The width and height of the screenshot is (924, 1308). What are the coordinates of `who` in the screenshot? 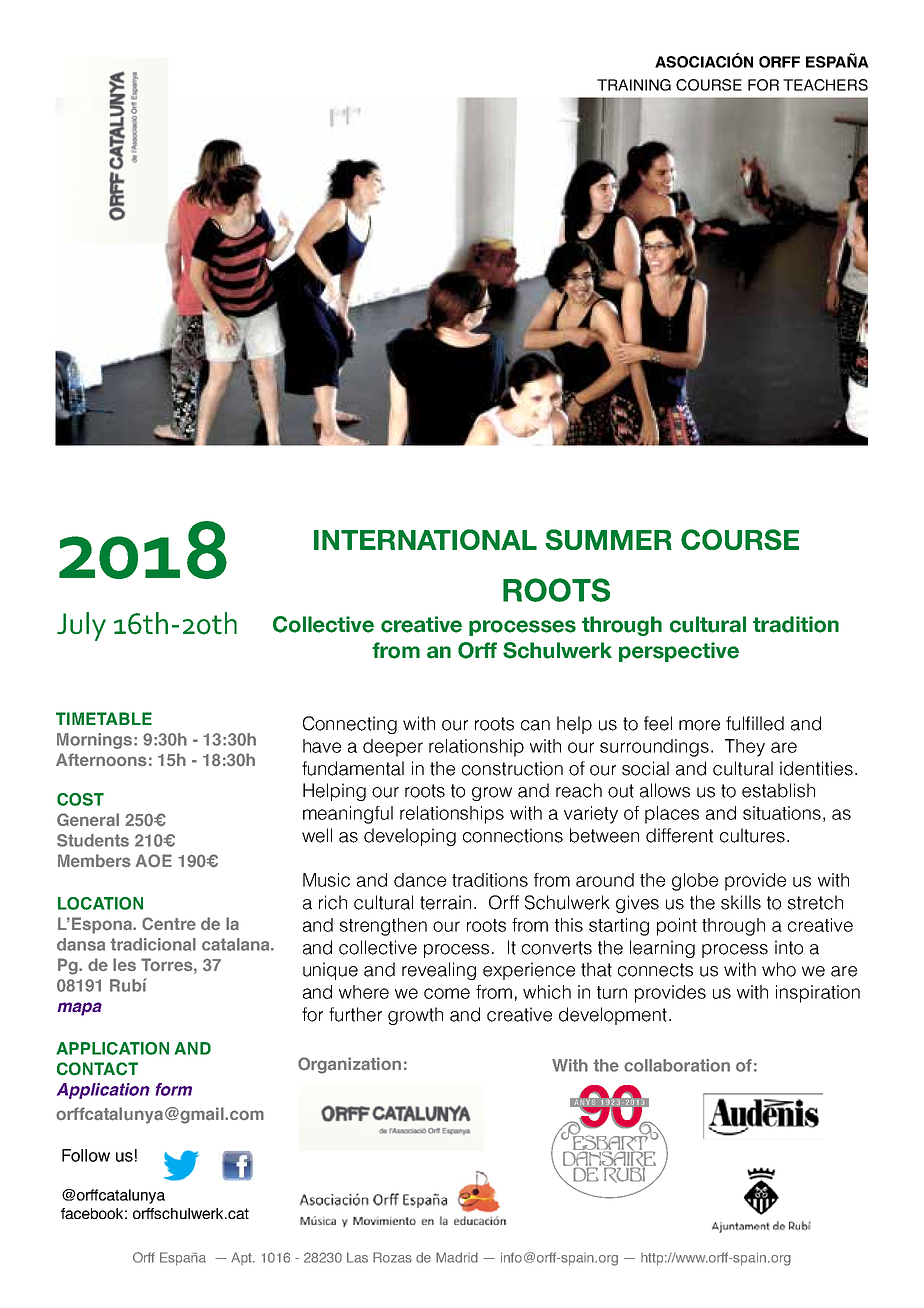 It's located at (779, 969).
